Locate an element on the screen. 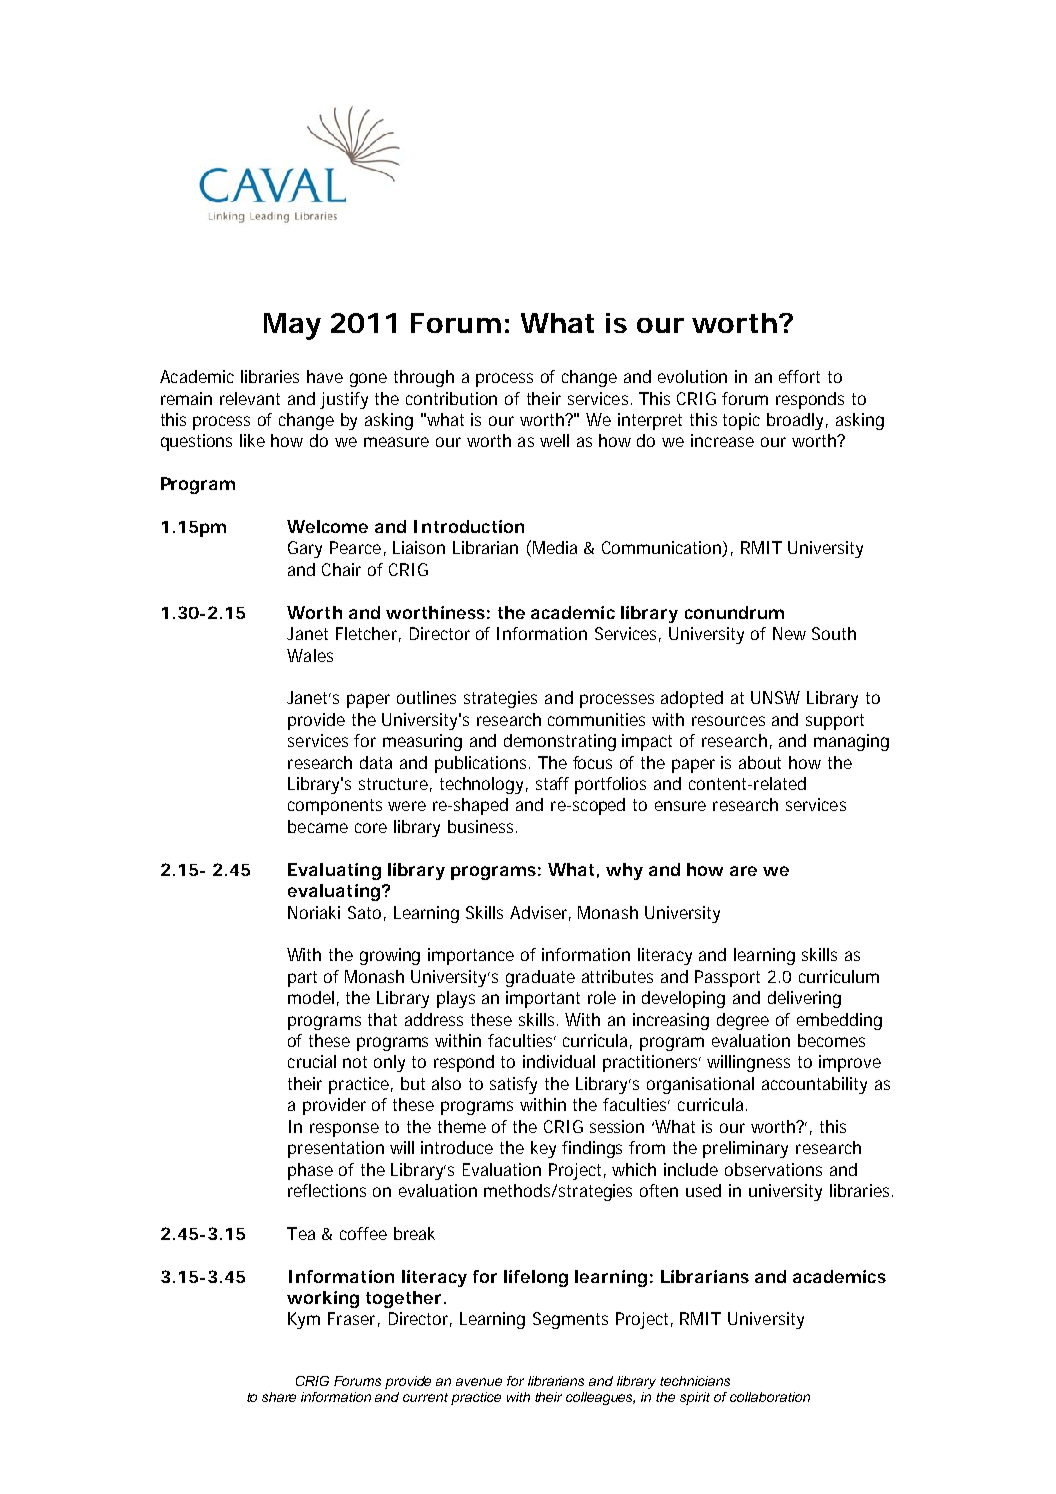 The width and height of the screenshot is (1056, 1494). became is located at coordinates (318, 826).
